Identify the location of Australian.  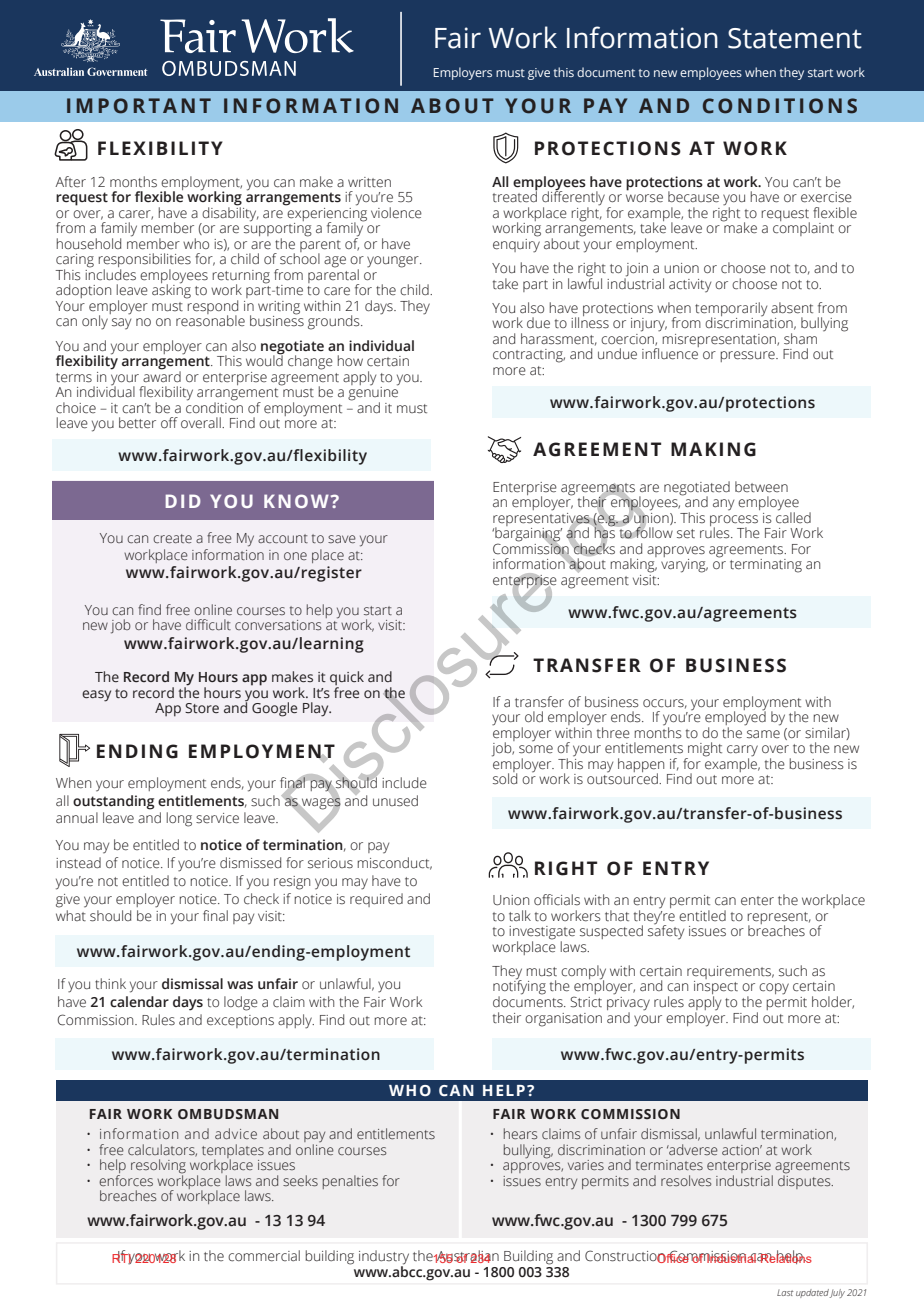
(467, 1256).
